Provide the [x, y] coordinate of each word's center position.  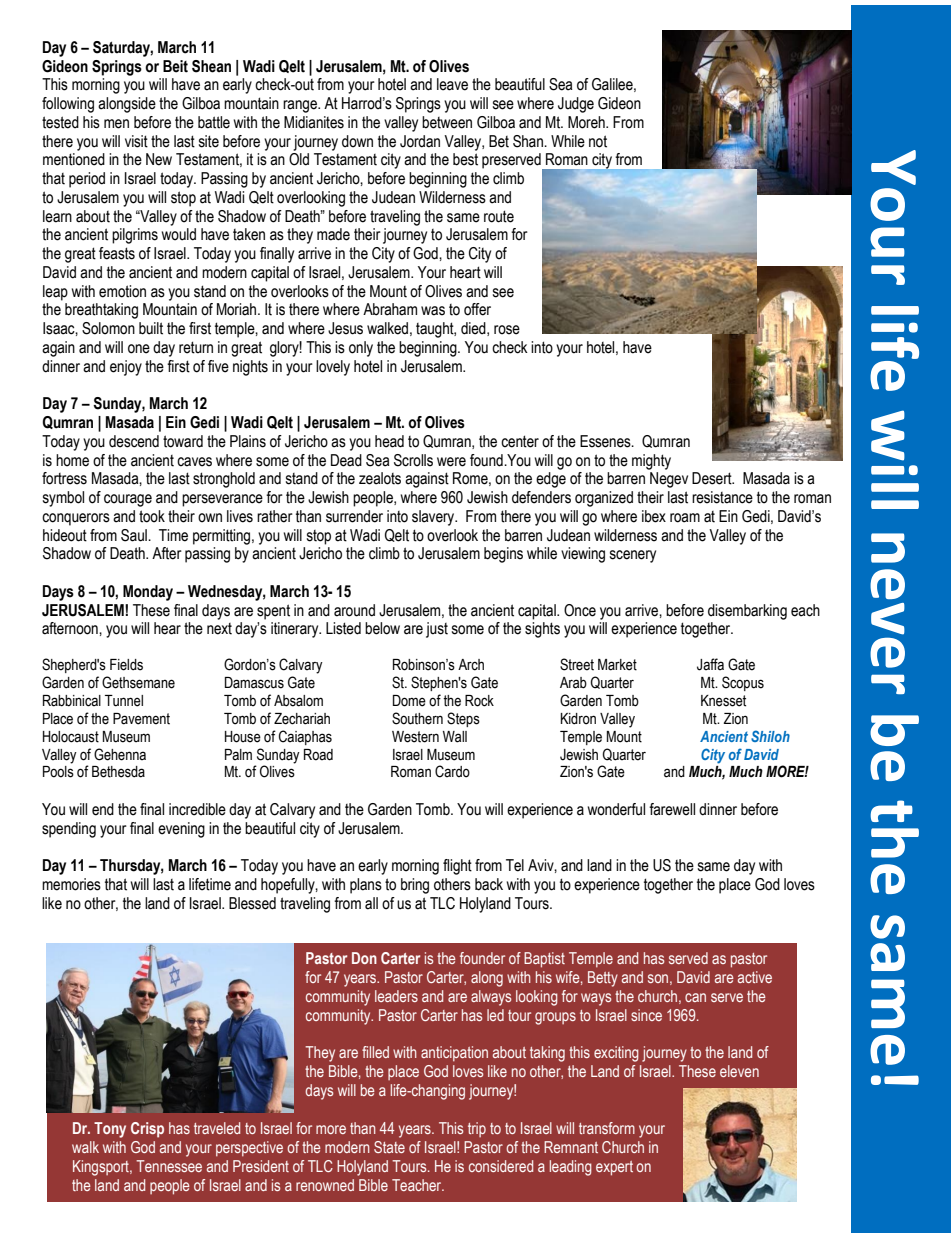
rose [507, 330]
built [151, 328]
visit [136, 141]
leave [452, 84]
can [695, 997]
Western [415, 737]
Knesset [723, 701]
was [433, 311]
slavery [434, 518]
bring [415, 886]
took [152, 516]
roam [685, 518]
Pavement [141, 719]
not [598, 141]
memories [71, 884]
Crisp [147, 1130]
